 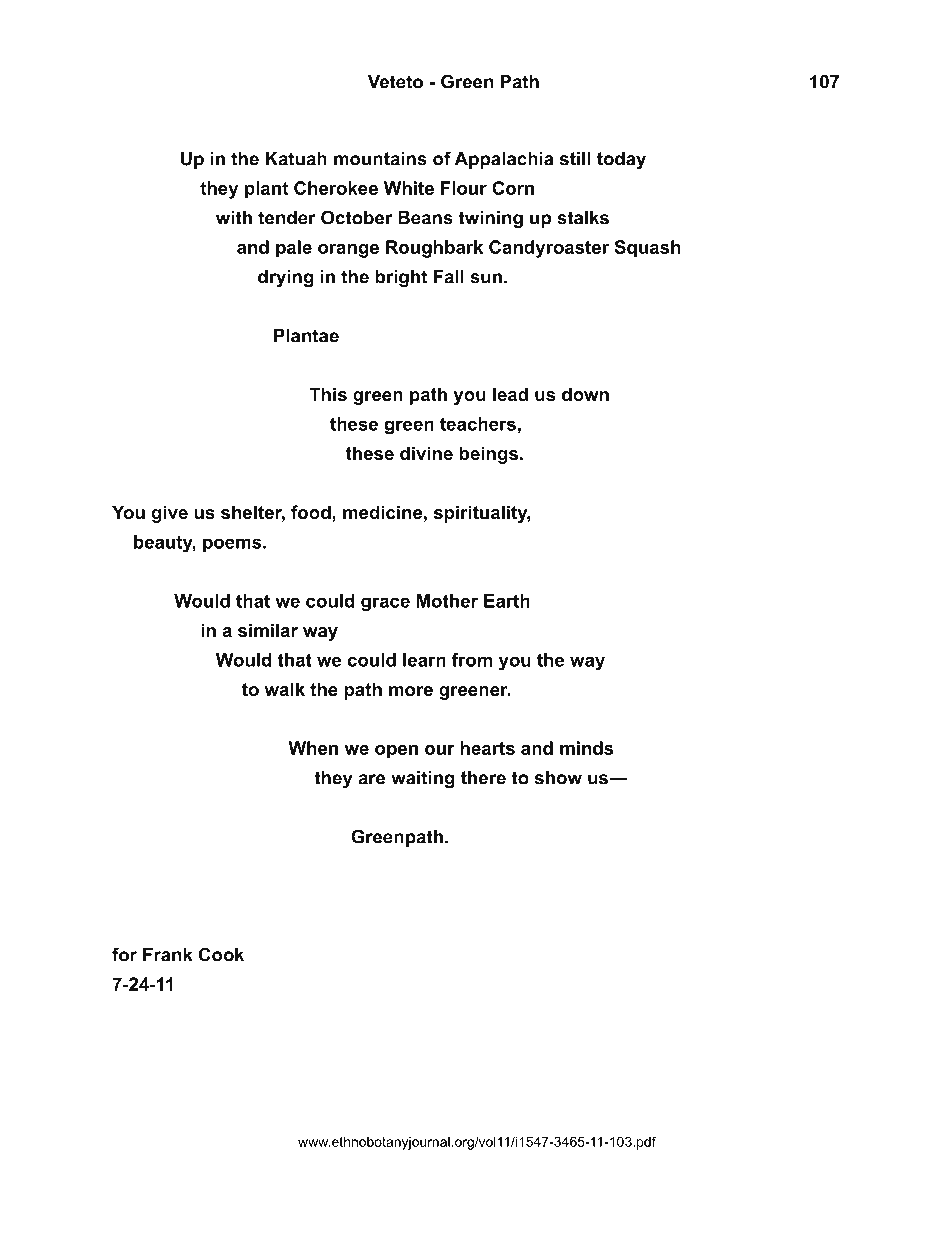 I want to click on teachers, so click(x=478, y=424).
